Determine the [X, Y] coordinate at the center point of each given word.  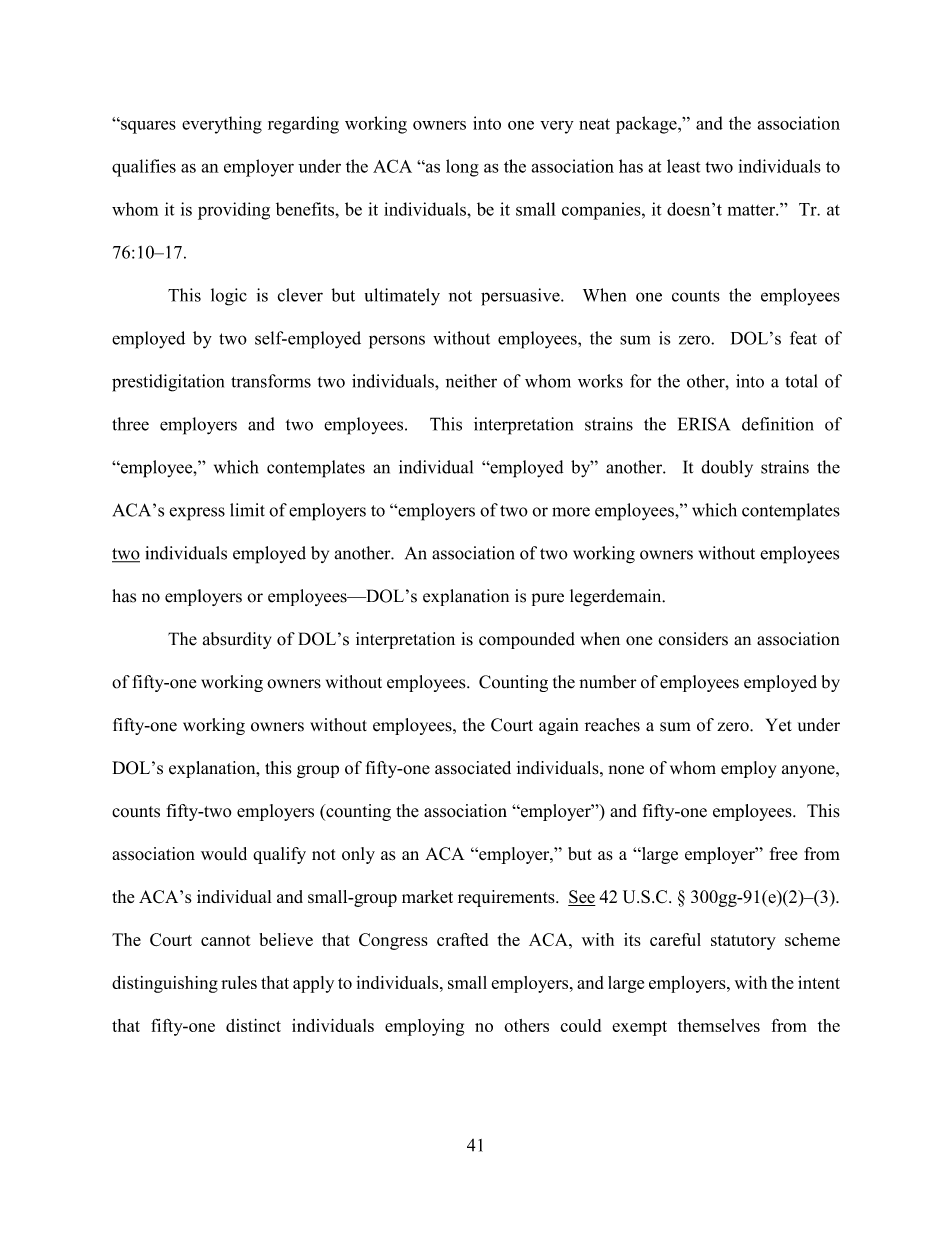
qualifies [144, 168]
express [197, 514]
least [683, 166]
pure [548, 599]
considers [693, 639]
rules [239, 982]
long [462, 168]
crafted [462, 939]
